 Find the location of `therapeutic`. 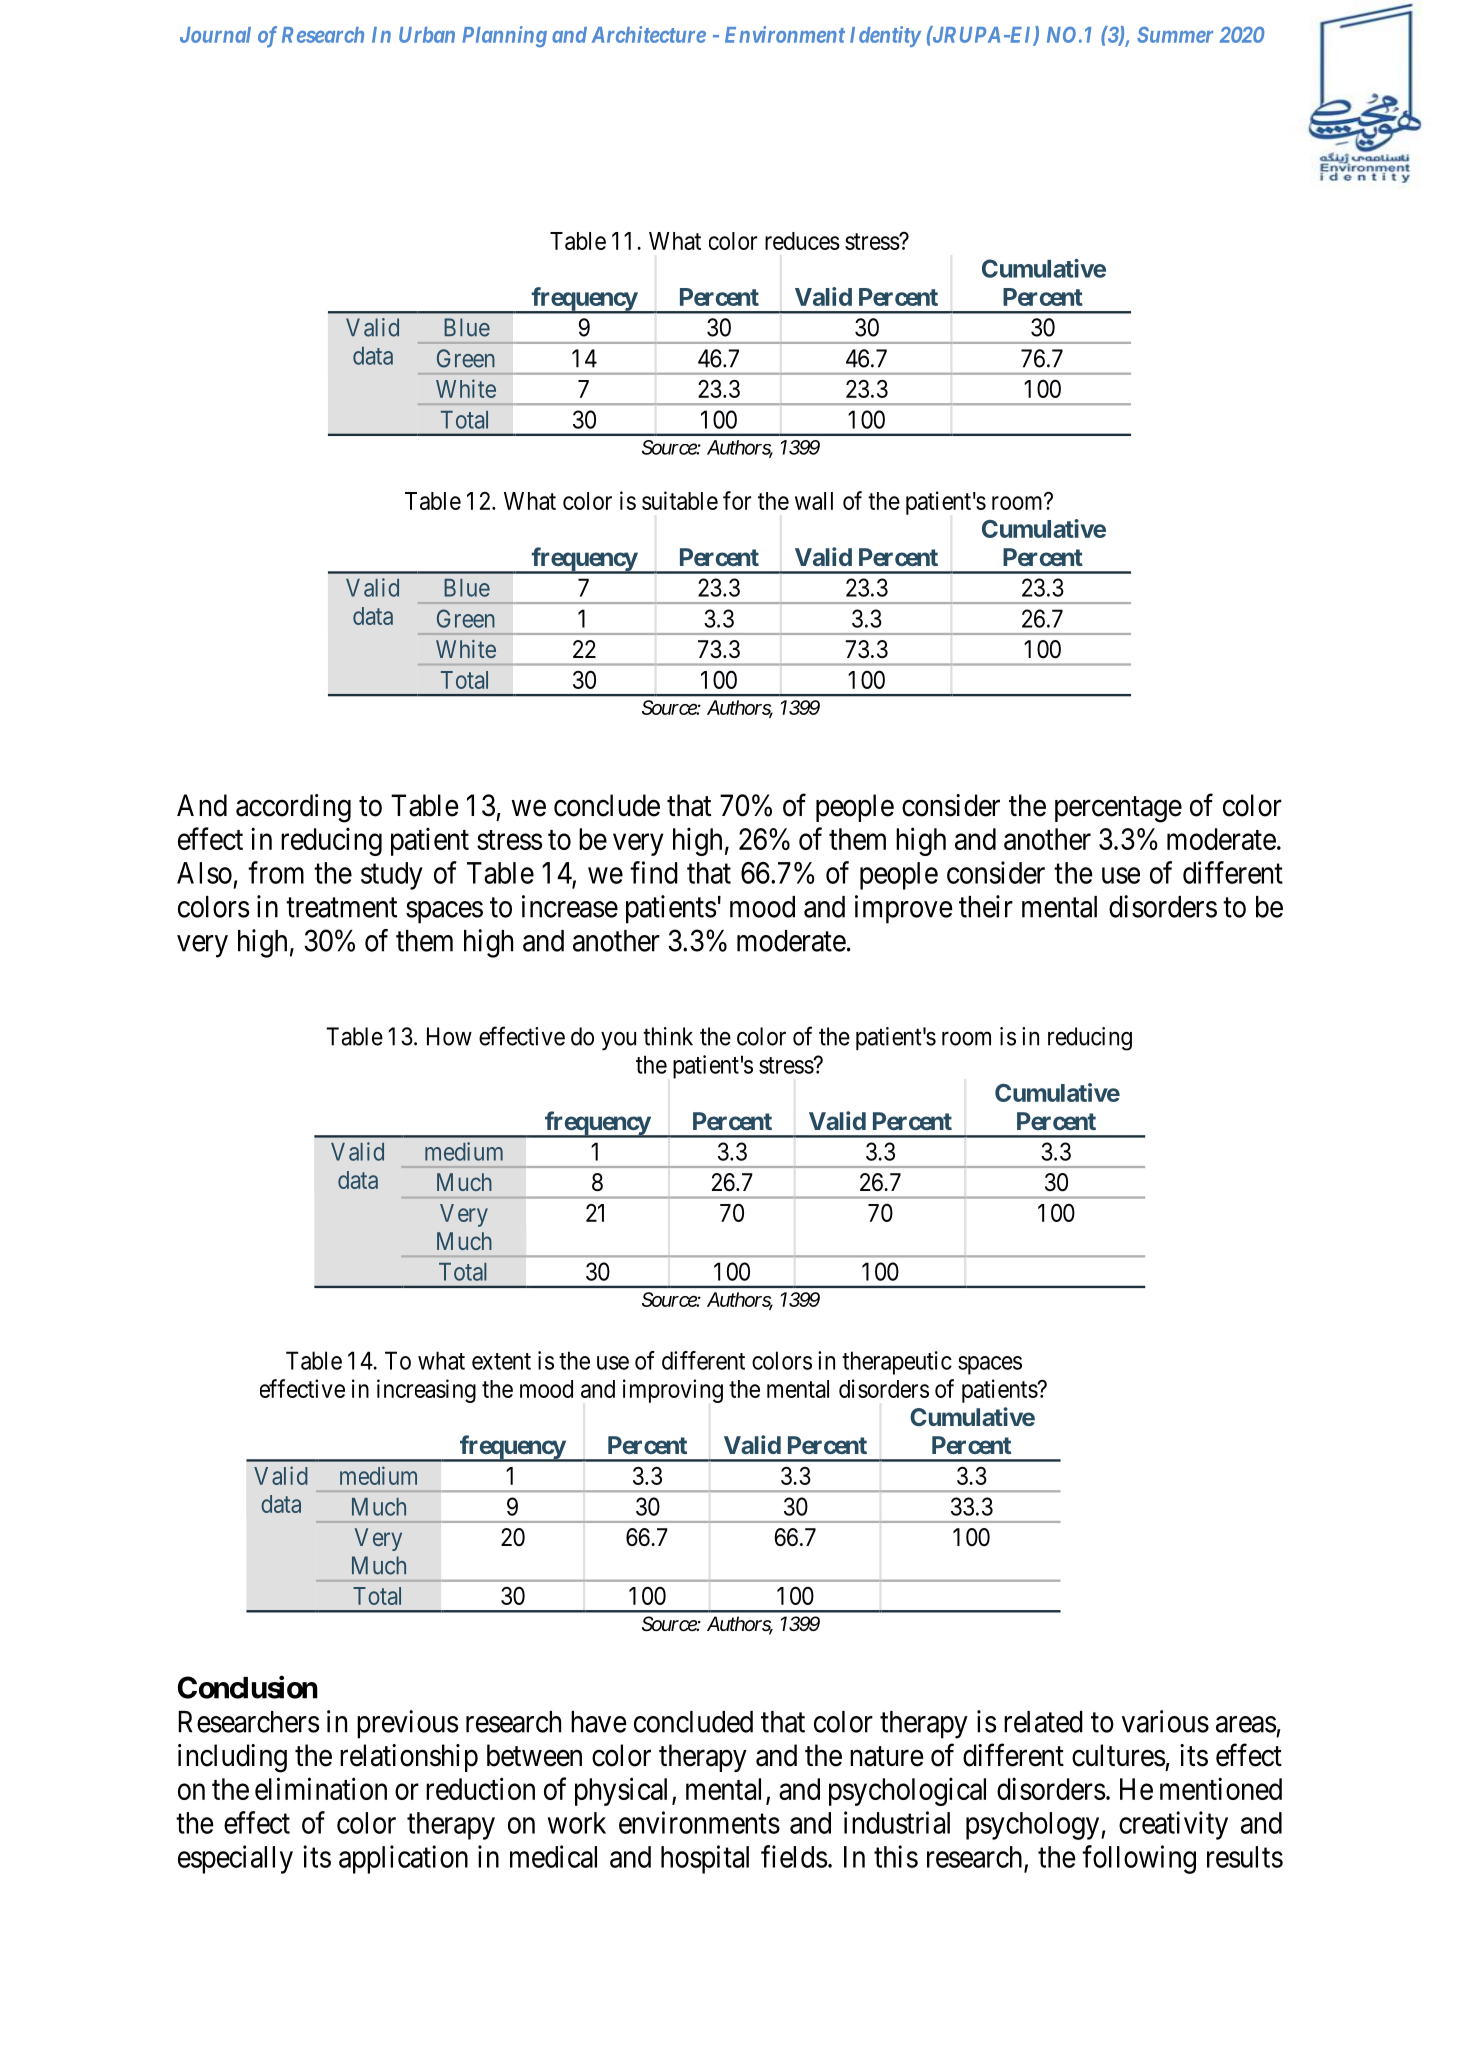

therapeutic is located at coordinates (897, 1363).
